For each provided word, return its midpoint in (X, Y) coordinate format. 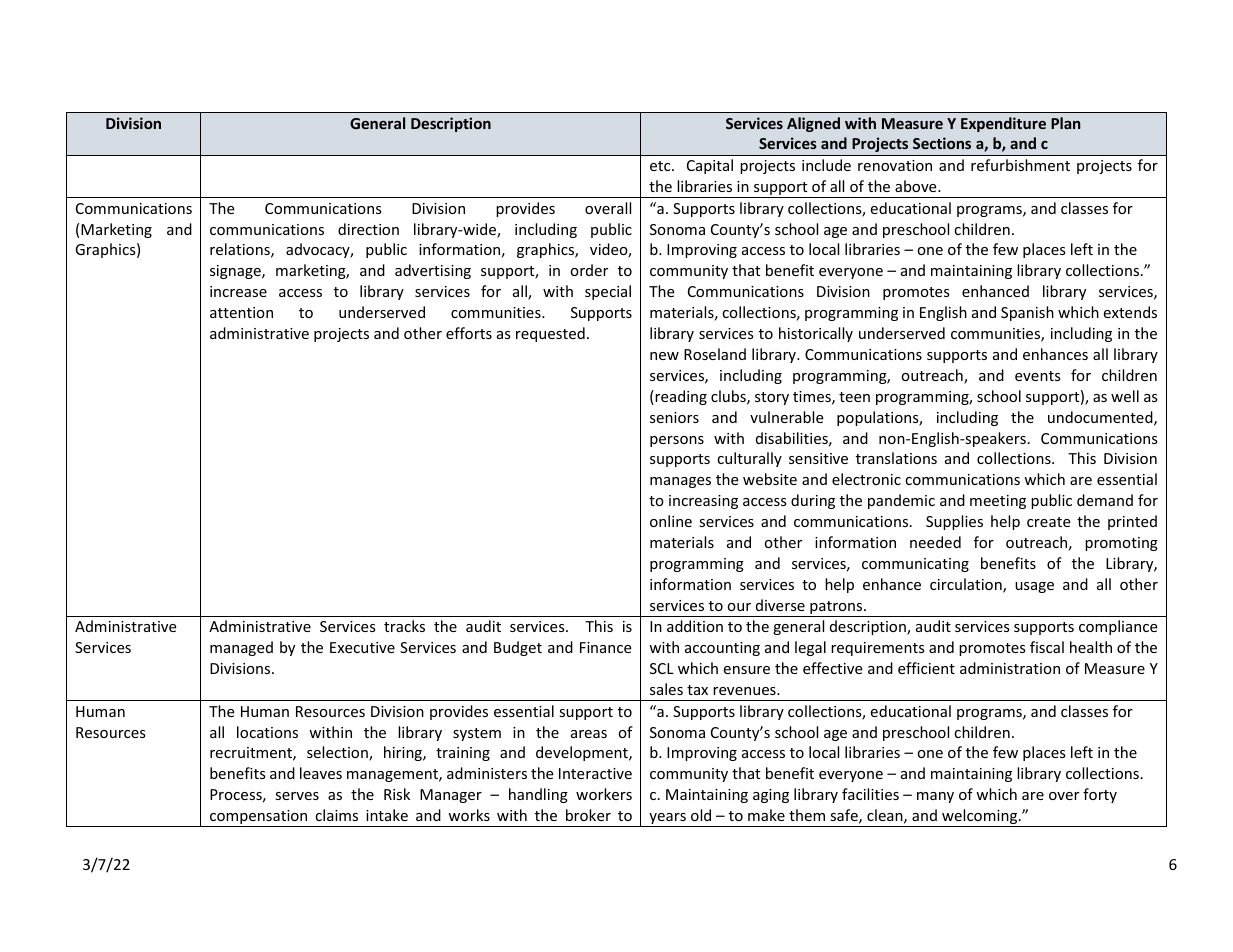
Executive (362, 647)
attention (241, 312)
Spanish (1027, 313)
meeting (998, 502)
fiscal (1047, 647)
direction (368, 229)
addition (695, 626)
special (608, 292)
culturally (749, 459)
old (701, 815)
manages (680, 482)
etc (661, 166)
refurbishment (1020, 165)
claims (336, 815)
